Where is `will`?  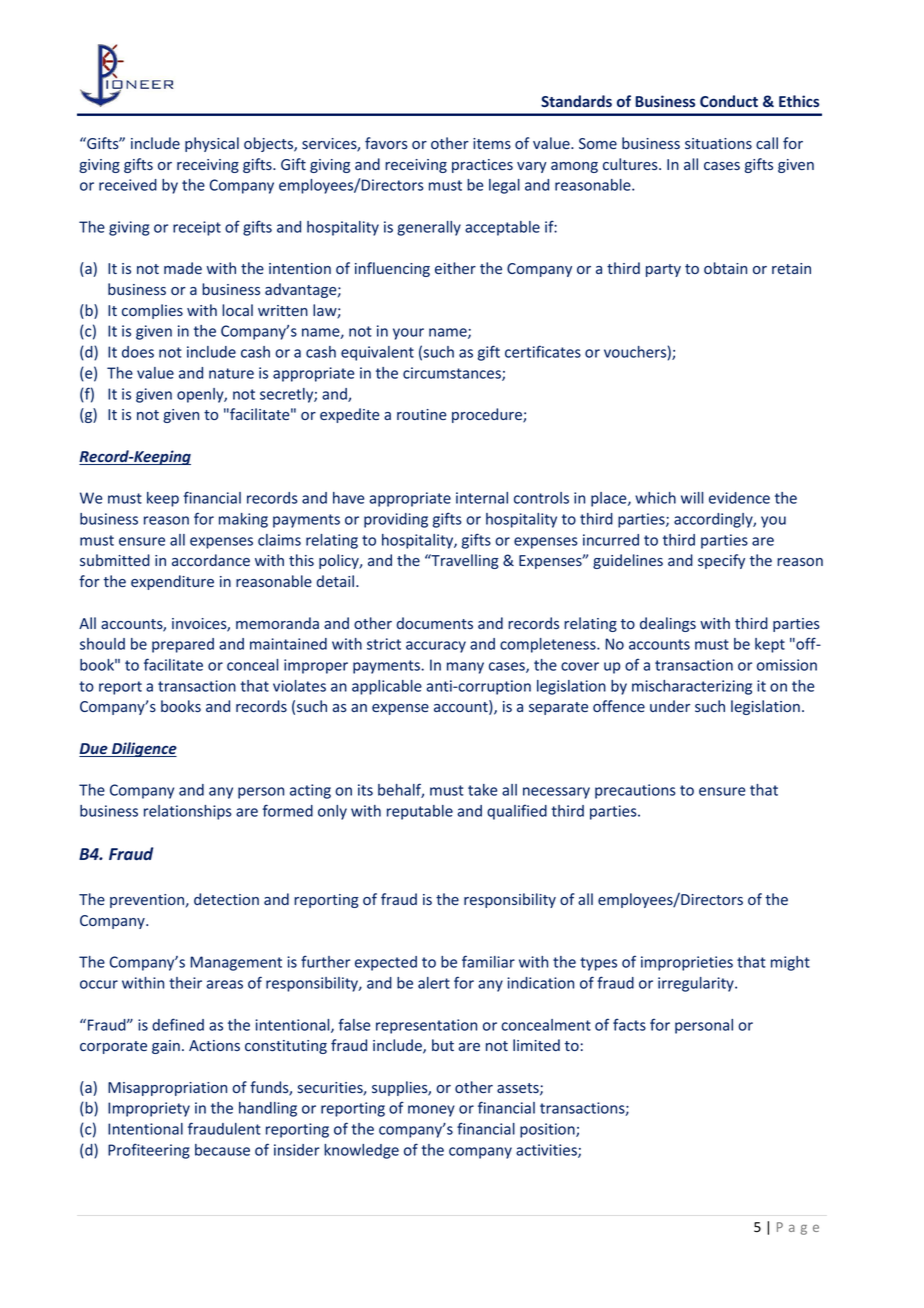 will is located at coordinates (692, 498).
